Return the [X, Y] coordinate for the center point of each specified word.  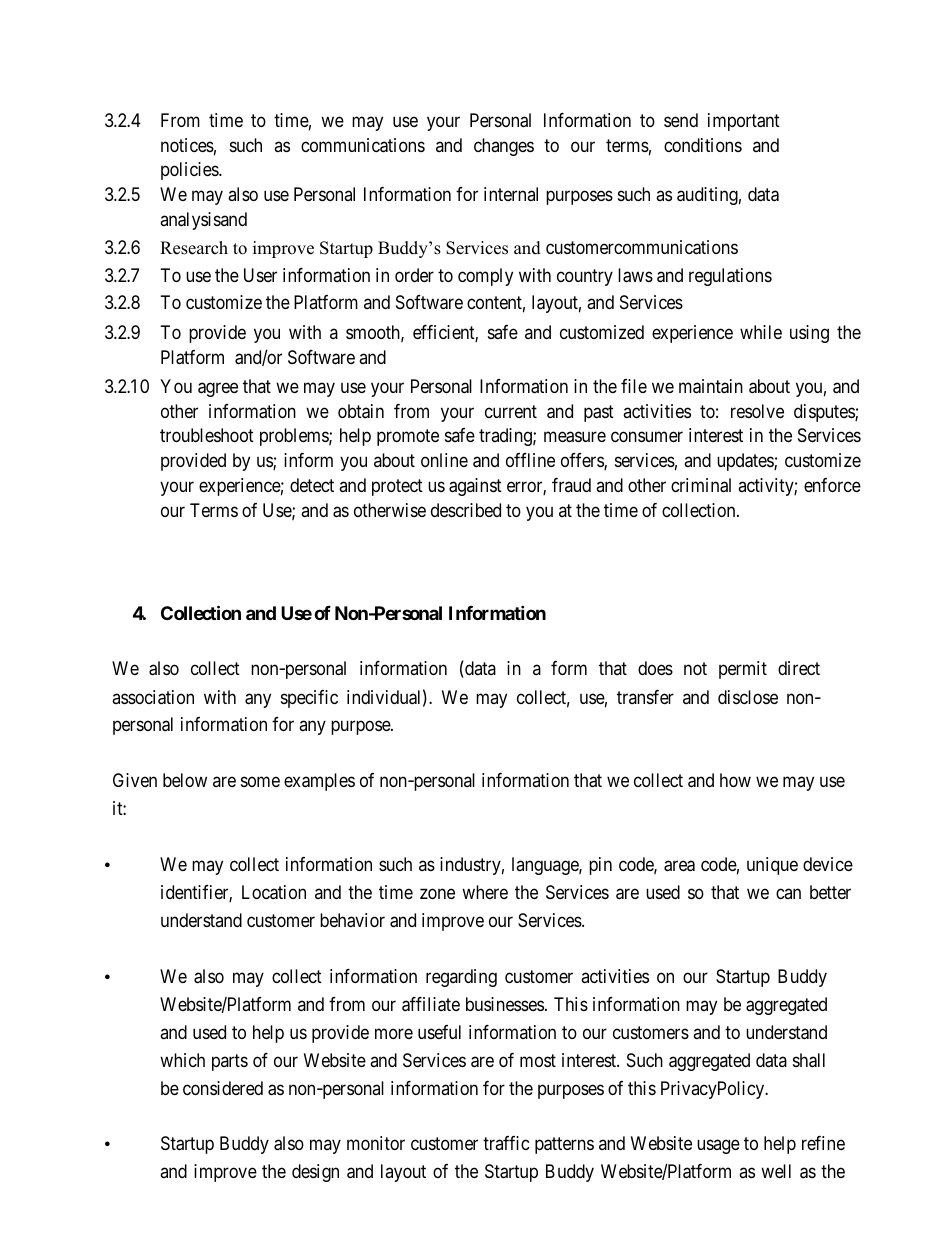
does [655, 668]
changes [504, 147]
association [153, 697]
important [744, 122]
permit [743, 670]
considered [223, 1088]
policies [190, 171]
